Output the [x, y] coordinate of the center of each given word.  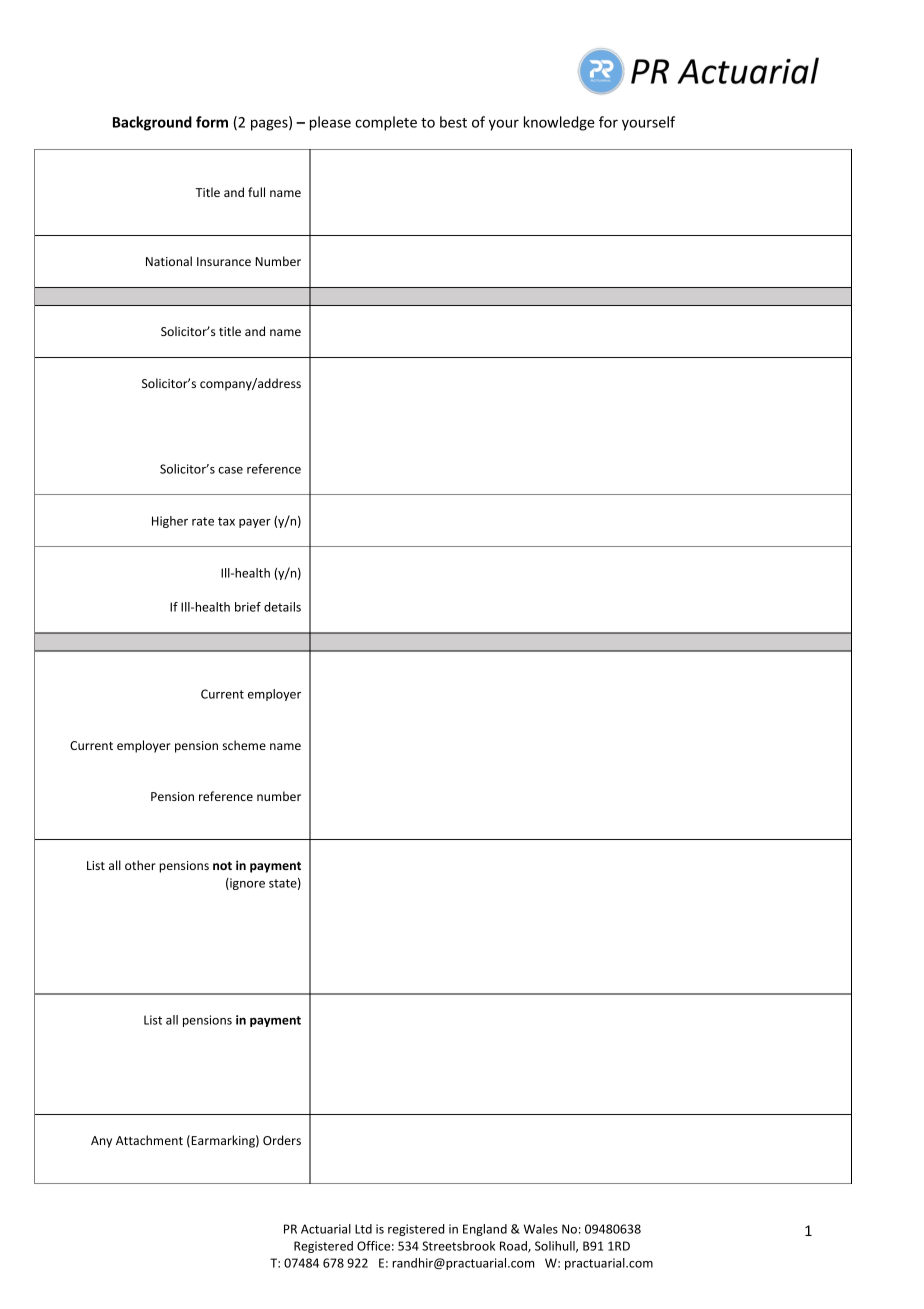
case [230, 470]
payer [255, 523]
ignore [246, 884]
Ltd [363, 1229]
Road [514, 1247]
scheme [244, 745]
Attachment [149, 1140]
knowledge [559, 123]
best [453, 122]
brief [248, 607]
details [282, 607]
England [485, 1230]
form [212, 122]
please [330, 123]
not [222, 866]
